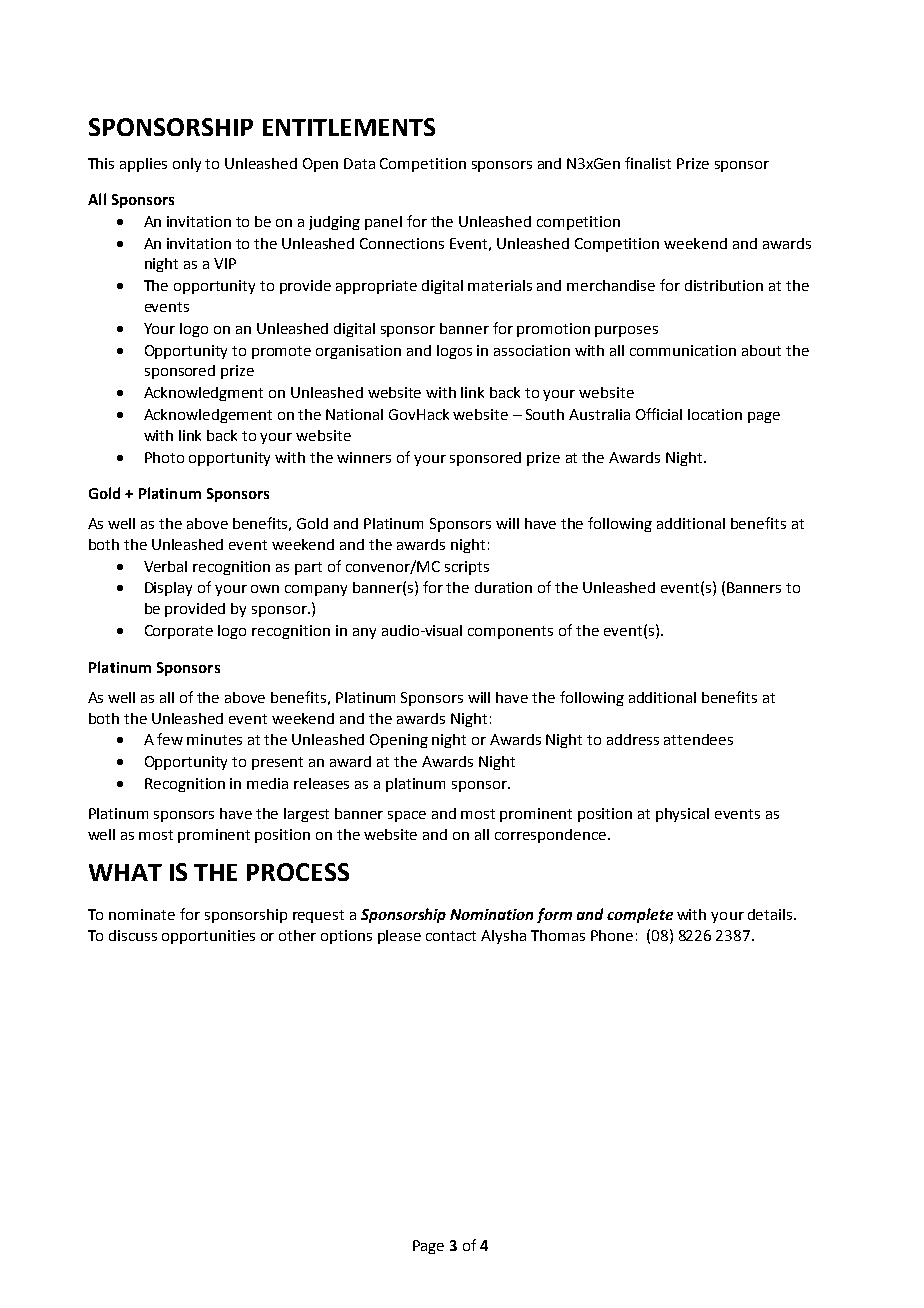 The height and width of the page is (1308, 924). Describe the element at coordinates (407, 816) in the page. I see `space` at that location.
